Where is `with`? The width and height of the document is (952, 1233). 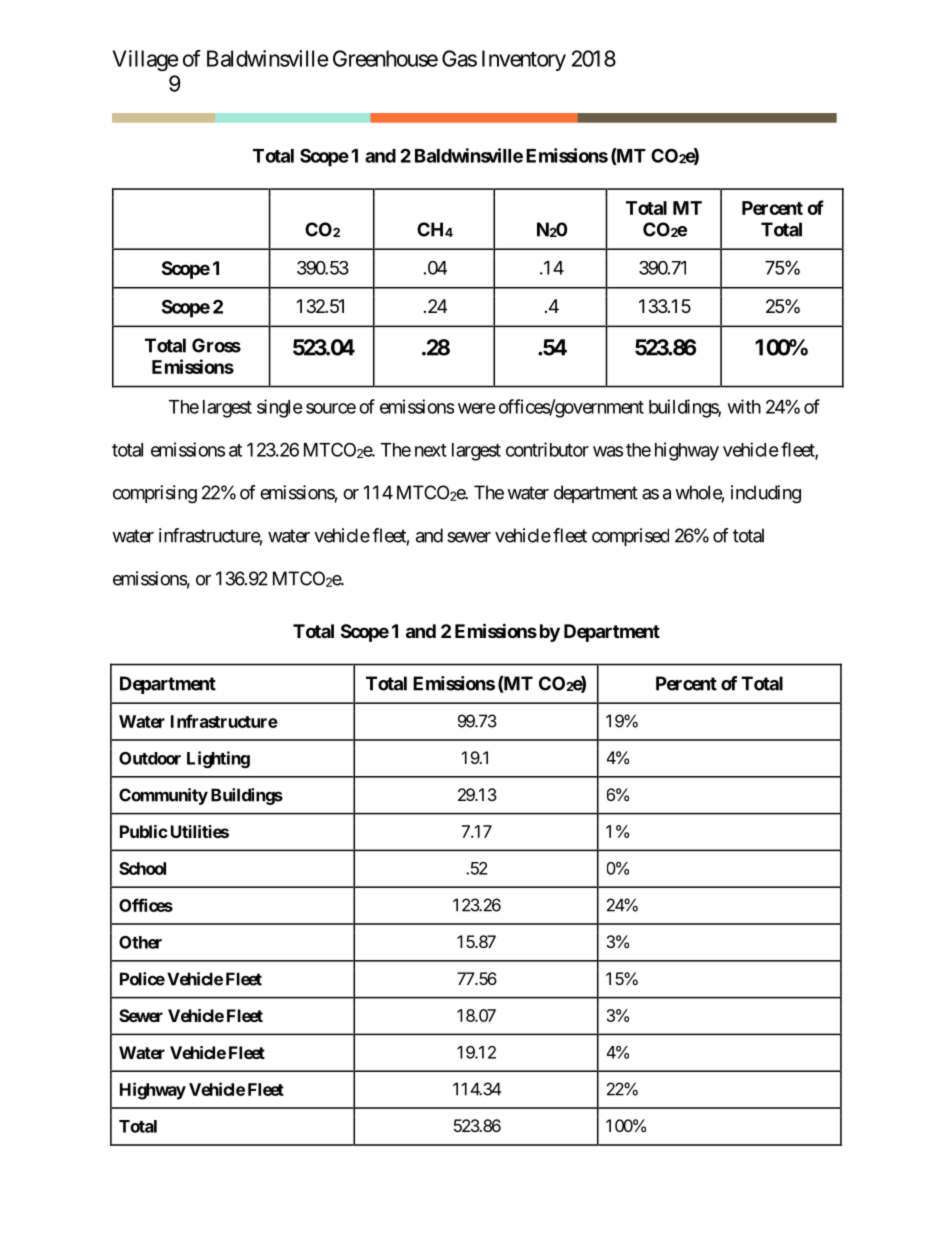 with is located at coordinates (744, 406).
